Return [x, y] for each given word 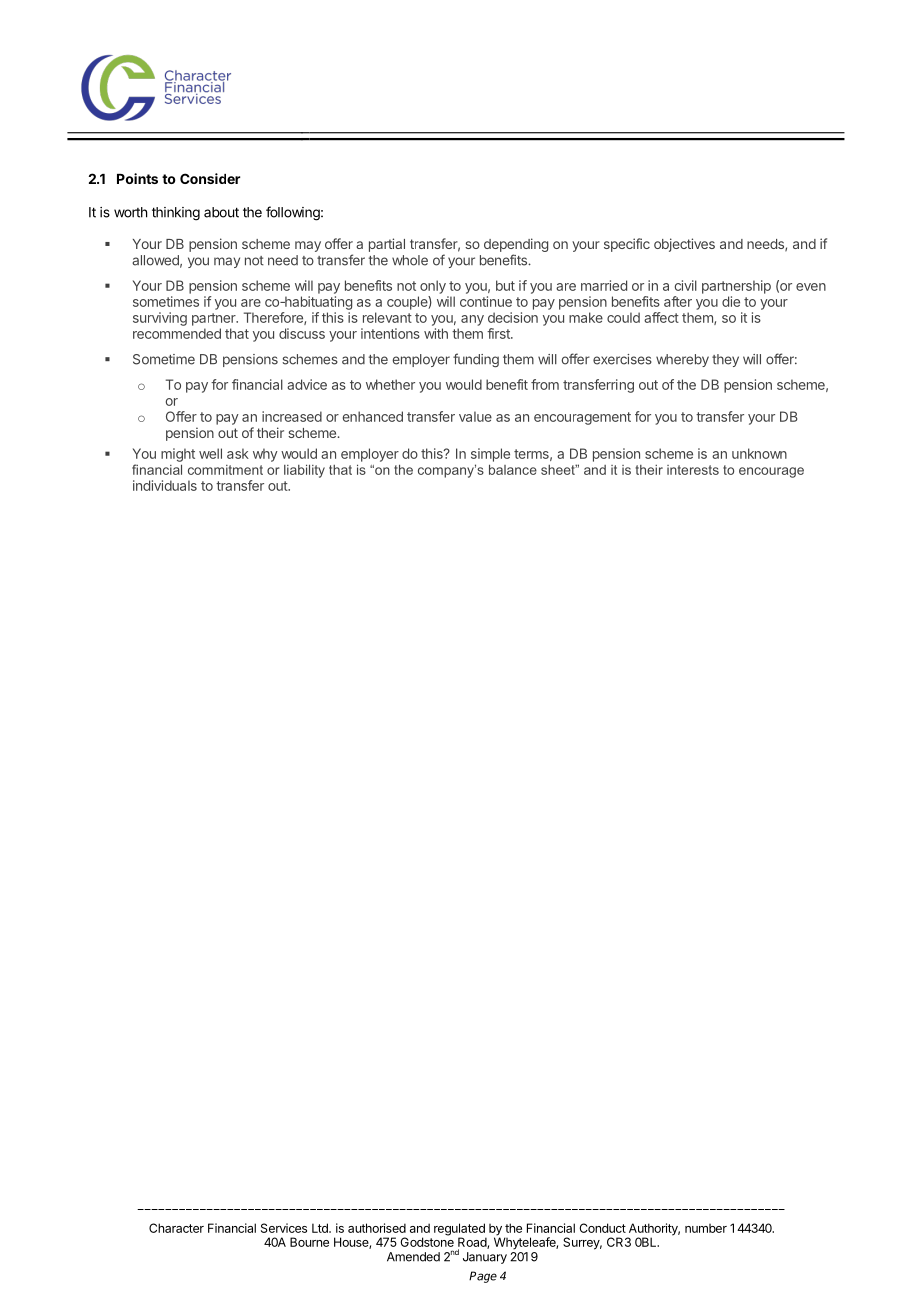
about [221, 212]
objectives [684, 245]
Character [176, 1228]
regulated [460, 1230]
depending [516, 246]
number [706, 1228]
